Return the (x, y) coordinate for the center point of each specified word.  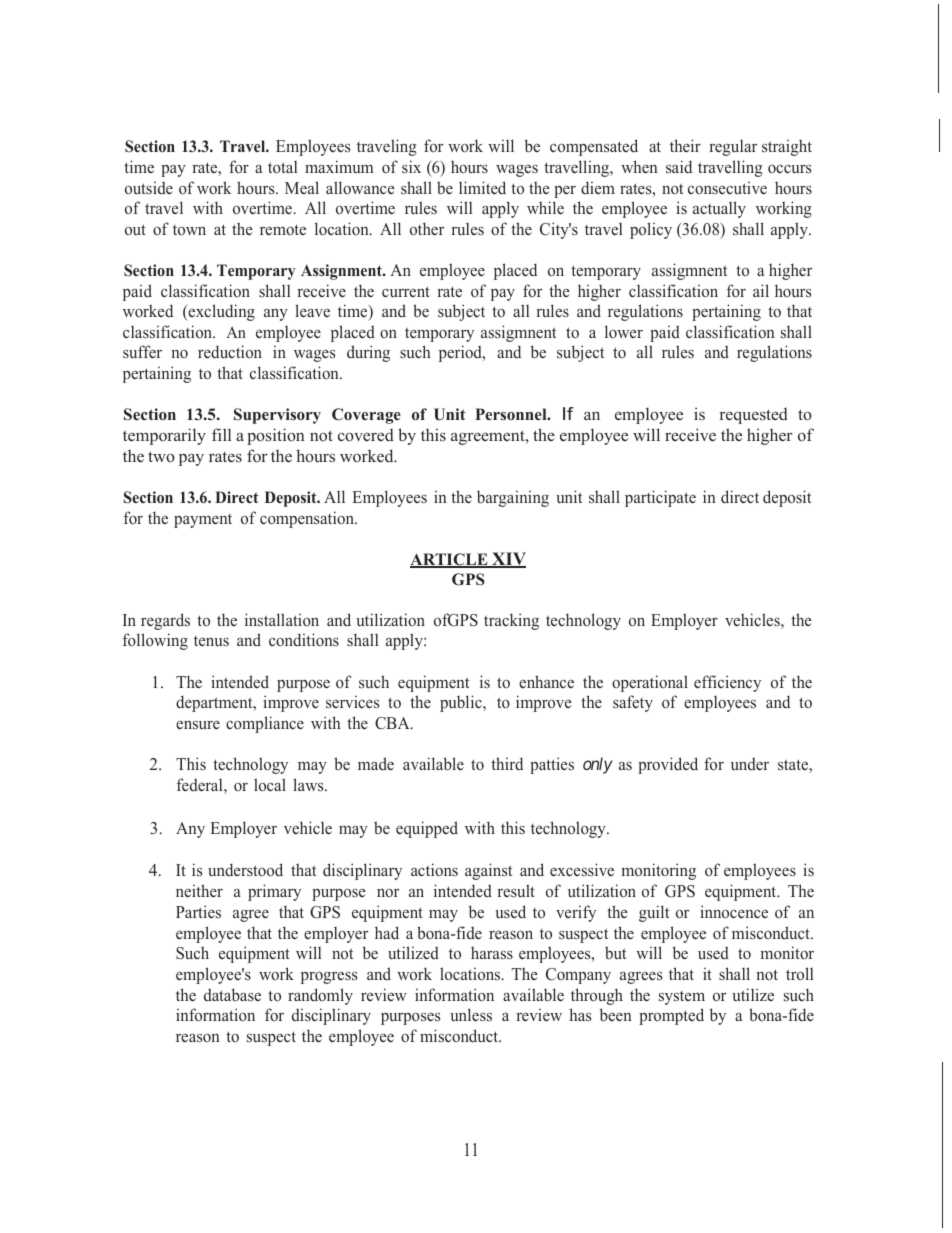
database (232, 994)
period (461, 353)
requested (753, 415)
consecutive (727, 187)
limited (482, 188)
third (507, 764)
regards (165, 621)
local (270, 784)
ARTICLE (450, 560)
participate (660, 498)
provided (668, 765)
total (282, 167)
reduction (230, 352)
